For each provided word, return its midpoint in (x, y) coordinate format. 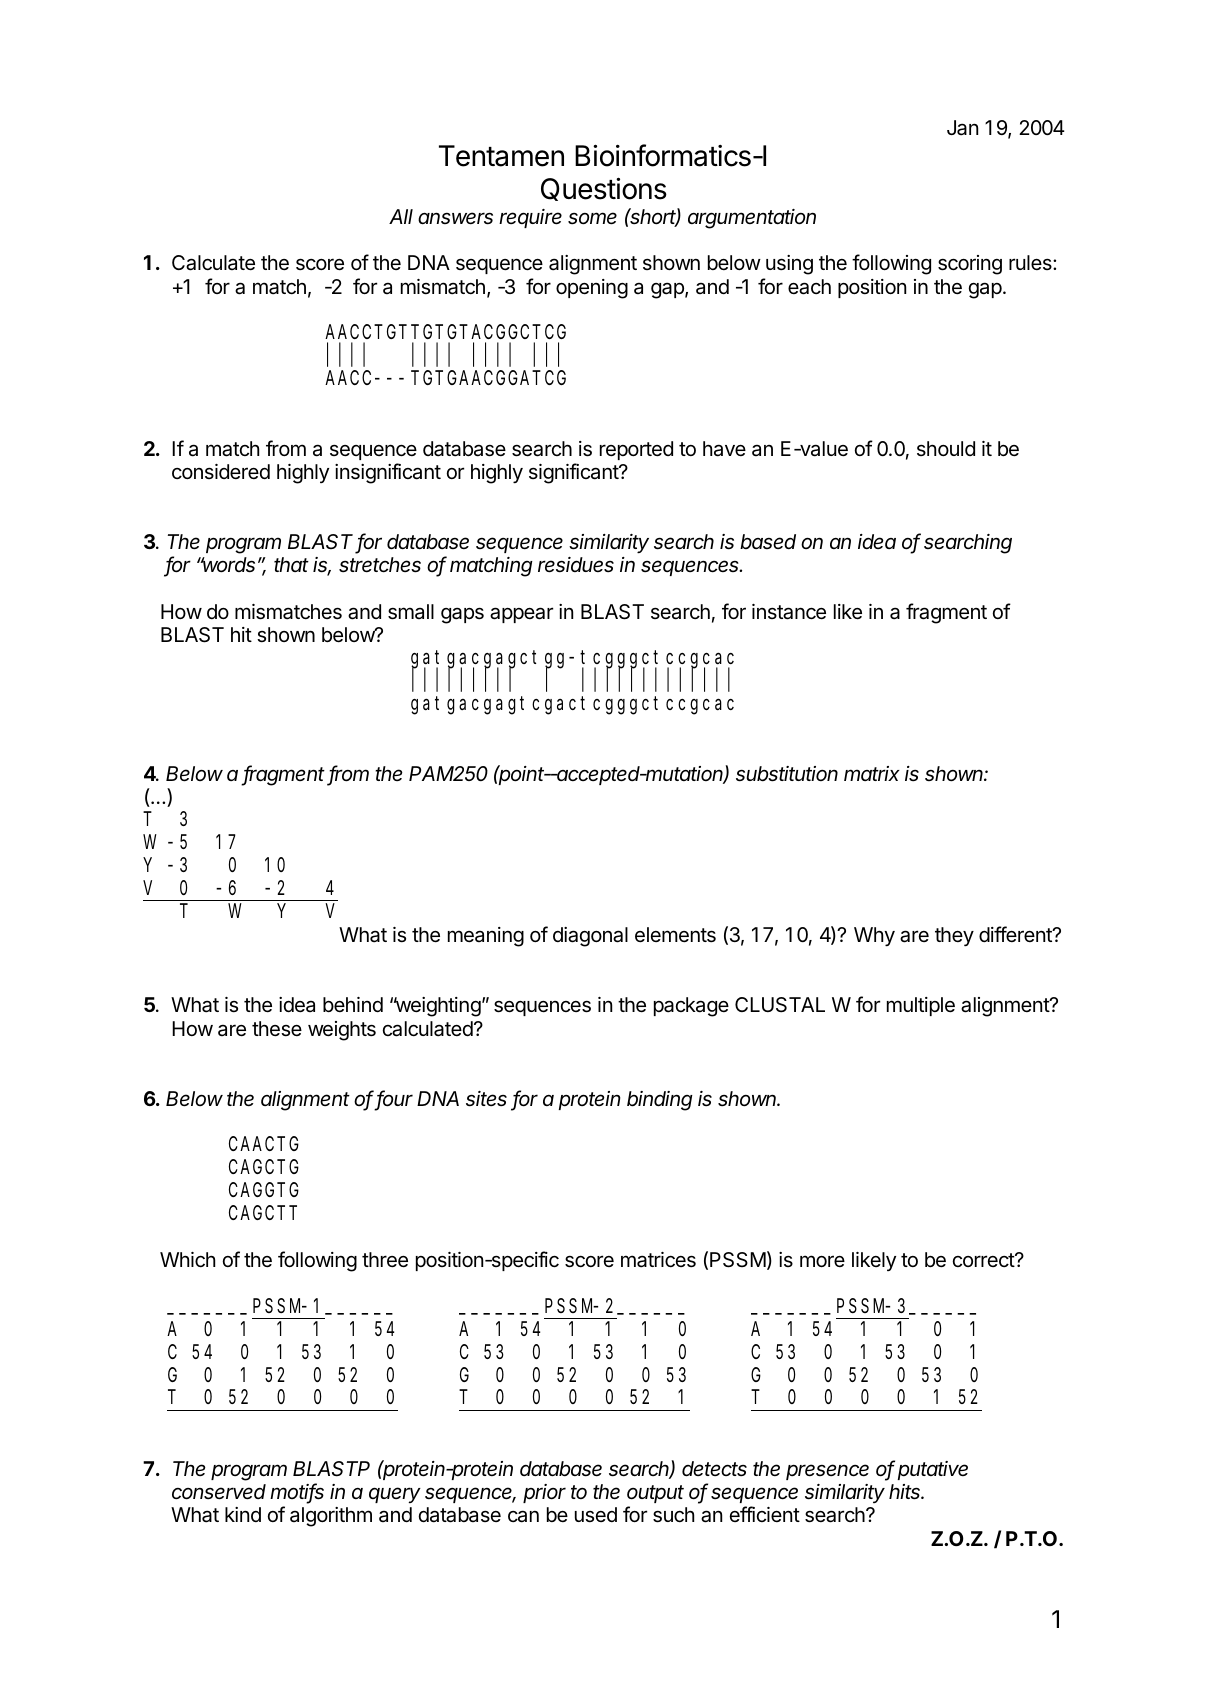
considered (221, 471)
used (596, 1515)
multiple (921, 1006)
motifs (297, 1492)
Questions (604, 189)
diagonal (590, 937)
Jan (962, 128)
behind (353, 1004)
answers (455, 218)
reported (636, 450)
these (277, 1029)
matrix (872, 773)
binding (660, 1101)
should (946, 448)
